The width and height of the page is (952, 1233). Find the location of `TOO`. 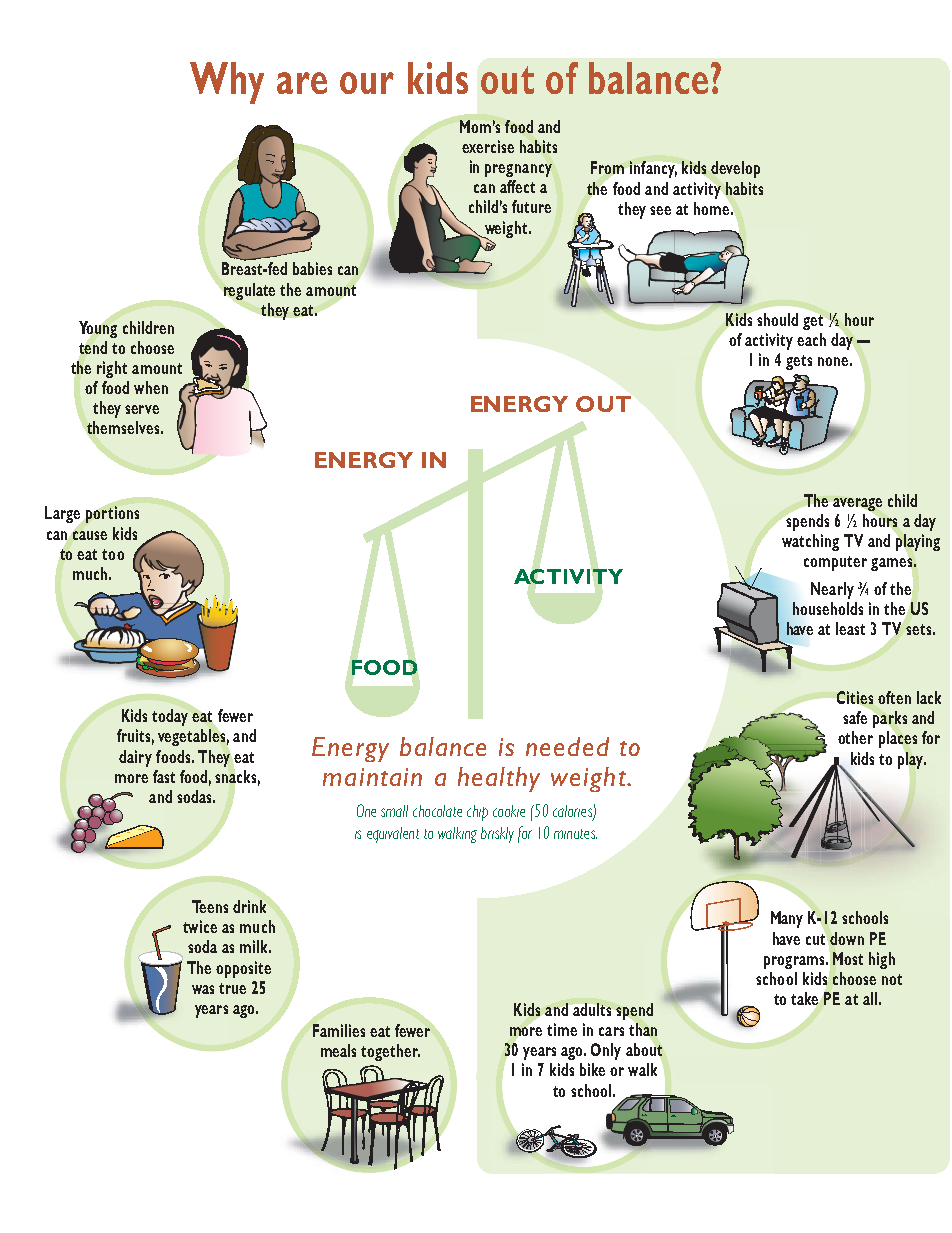

TOO is located at coordinates (113, 554).
